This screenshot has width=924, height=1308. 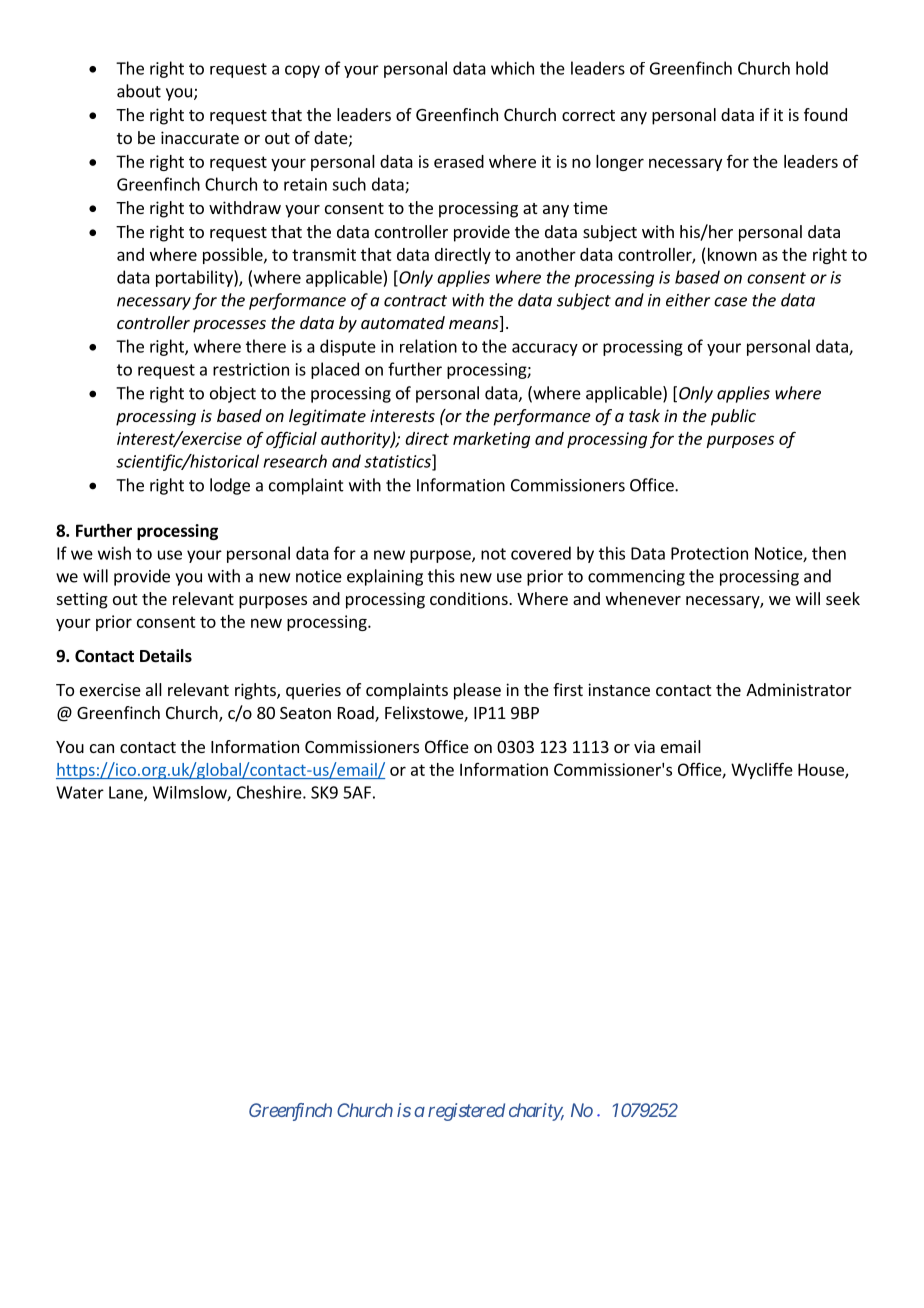 What do you see at coordinates (512, 68) in the screenshot?
I see `which` at bounding box center [512, 68].
